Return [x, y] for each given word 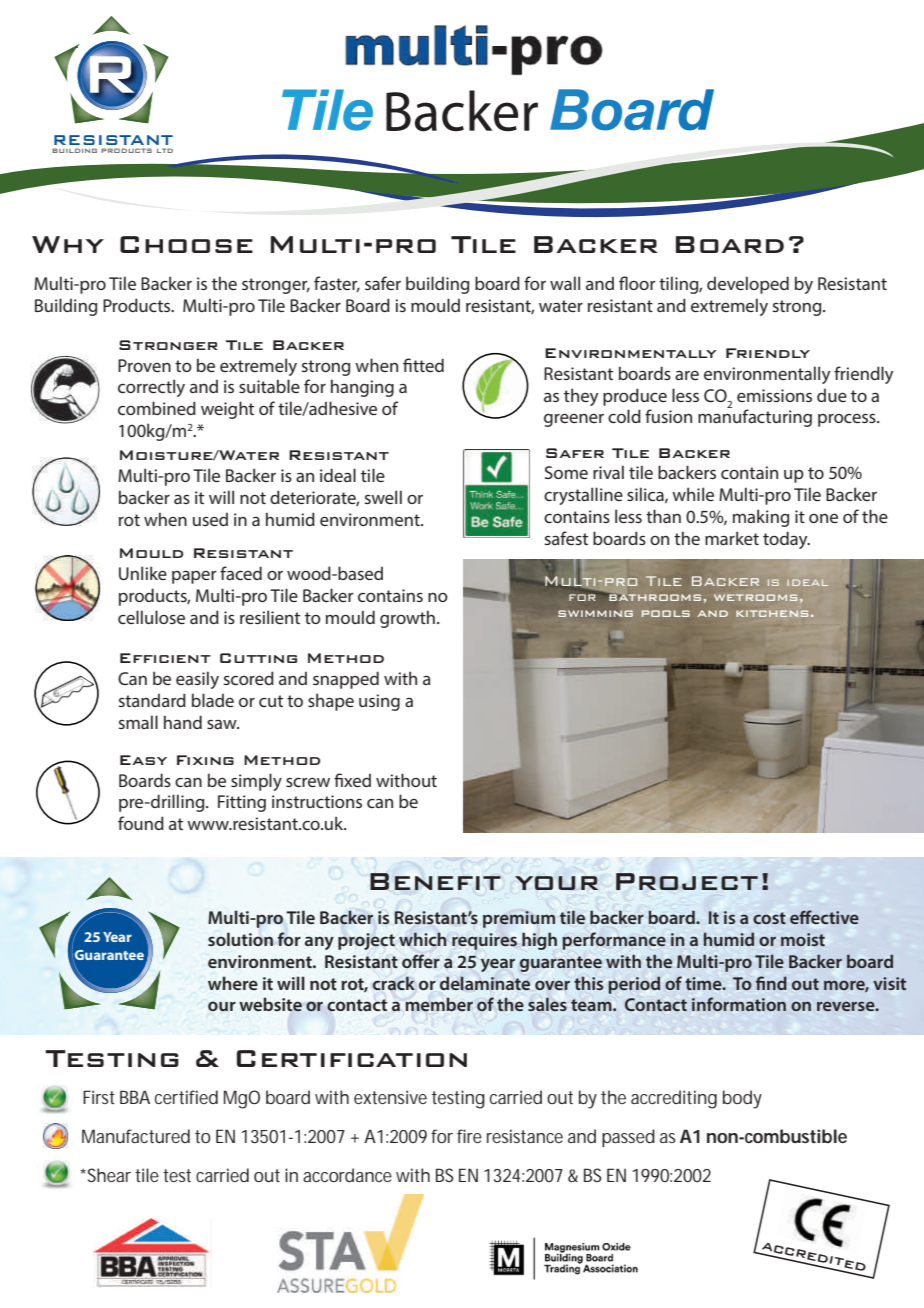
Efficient [165, 658]
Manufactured [136, 1136]
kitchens [772, 613]
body [742, 1099]
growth [407, 619]
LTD [165, 150]
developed [748, 285]
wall [565, 283]
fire [469, 1136]
